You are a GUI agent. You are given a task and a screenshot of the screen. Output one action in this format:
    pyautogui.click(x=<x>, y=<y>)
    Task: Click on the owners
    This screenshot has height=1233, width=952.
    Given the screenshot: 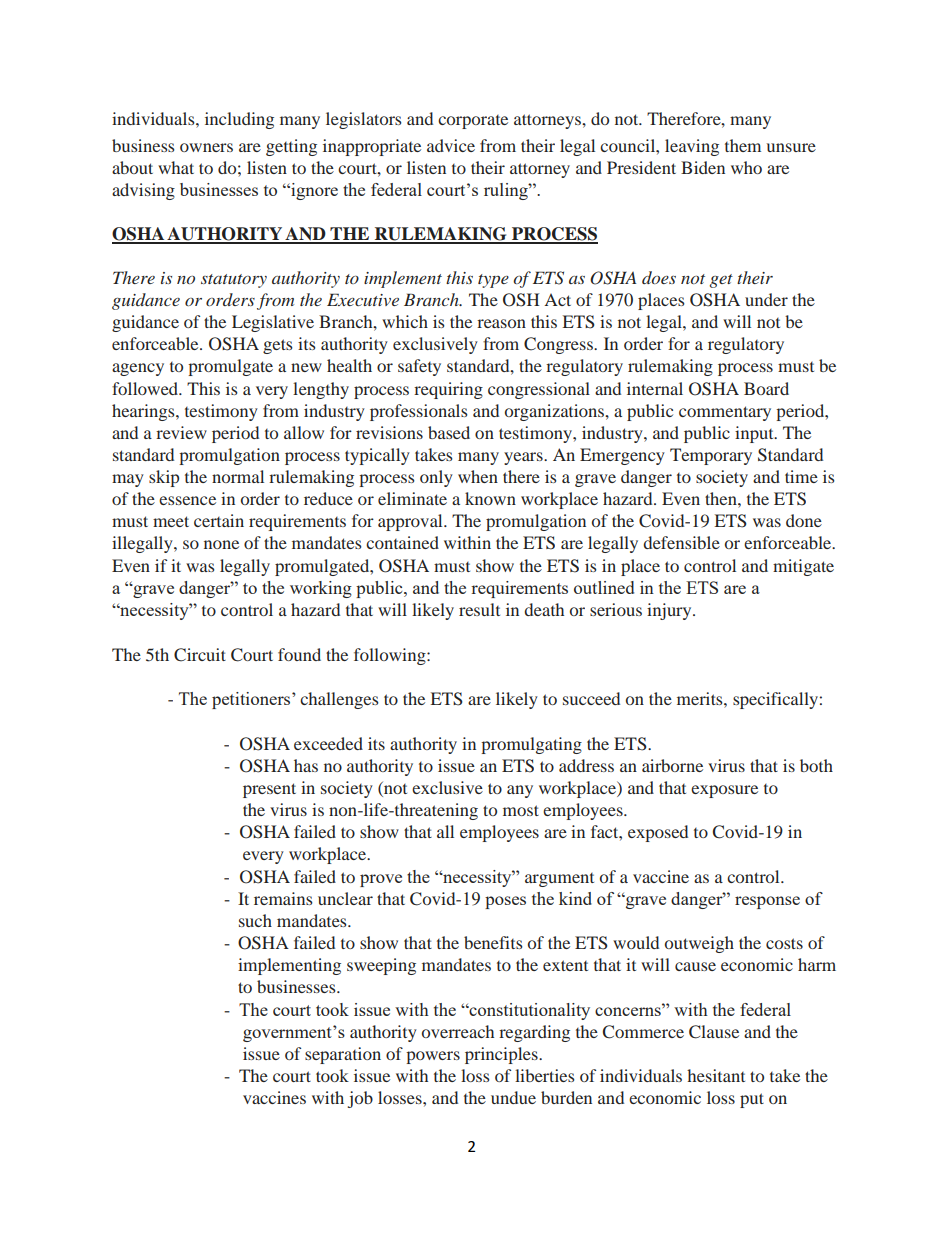 What is the action you would take?
    pyautogui.click(x=206, y=147)
